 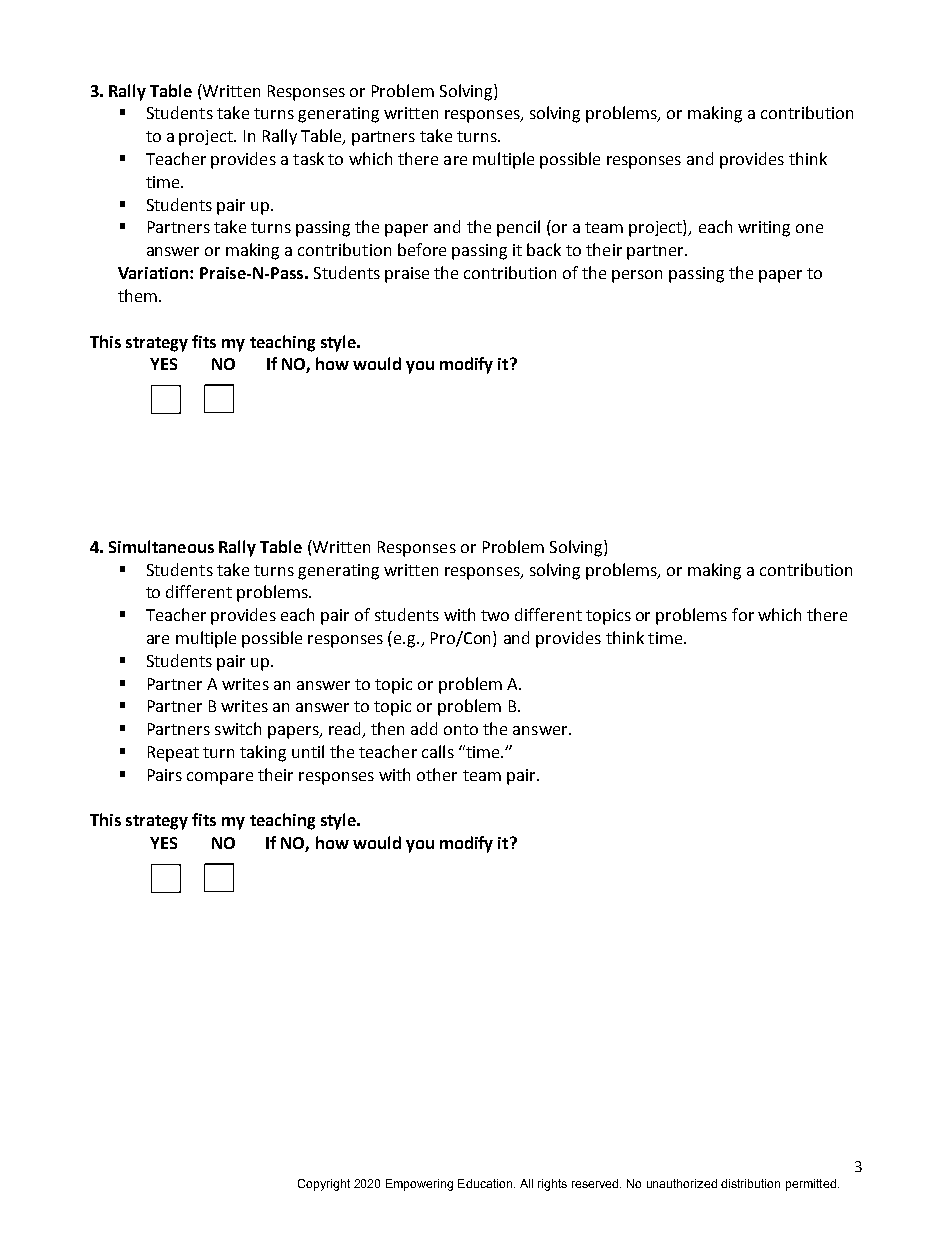 What do you see at coordinates (637, 276) in the page?
I see `person` at bounding box center [637, 276].
